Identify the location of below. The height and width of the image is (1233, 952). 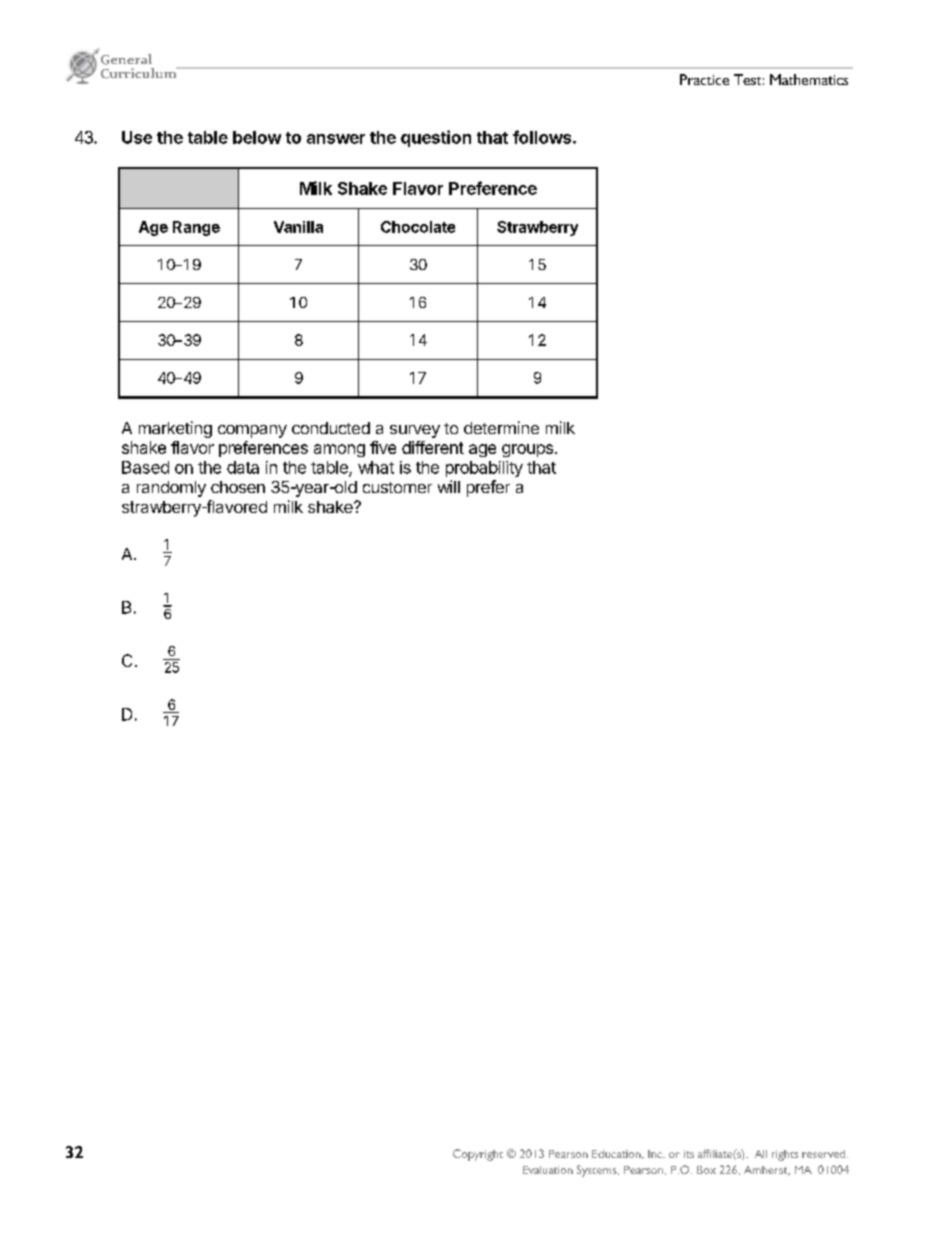
(257, 137).
